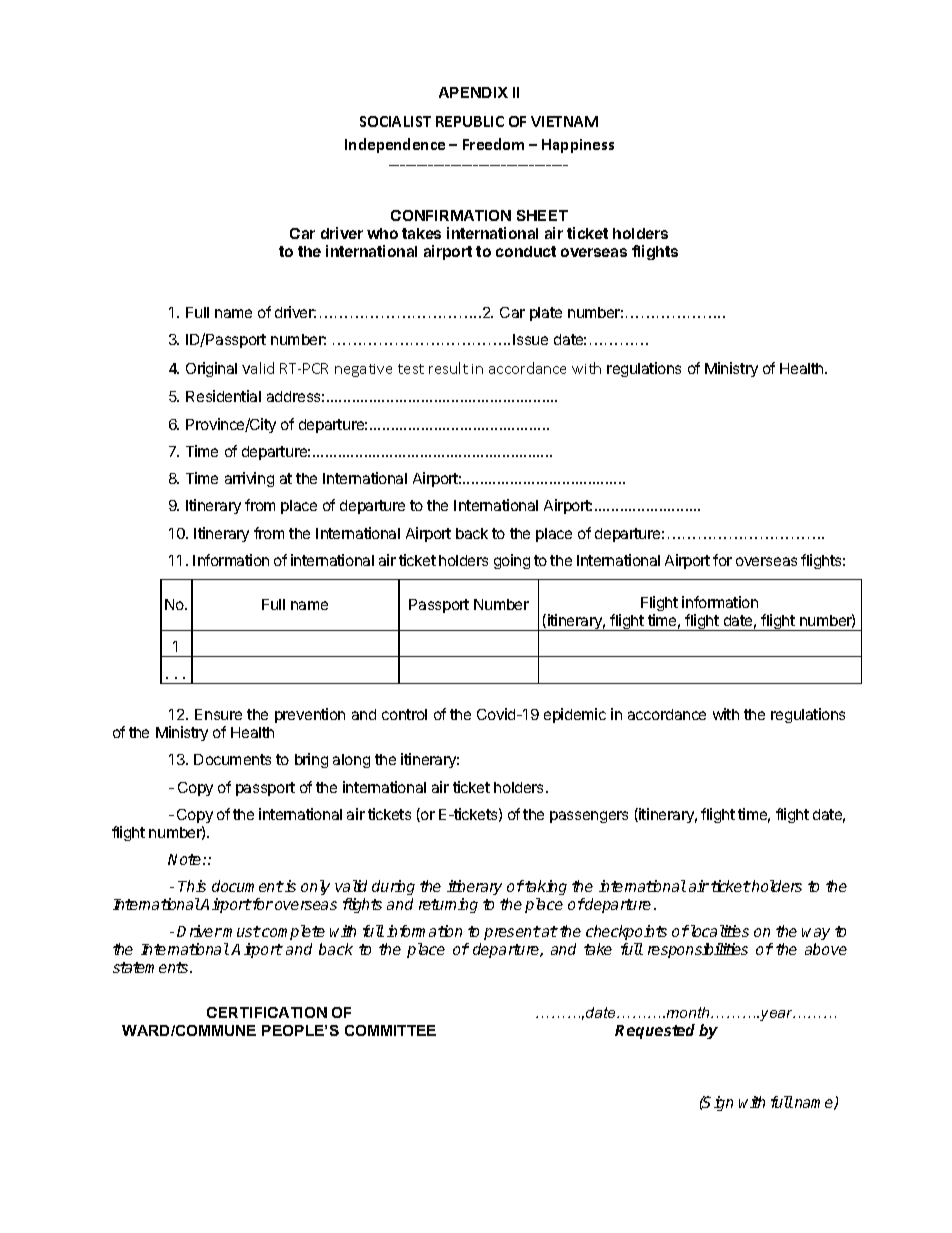 This document has height=1233, width=952. Describe the element at coordinates (575, 715) in the document. I see `epidemic` at that location.
